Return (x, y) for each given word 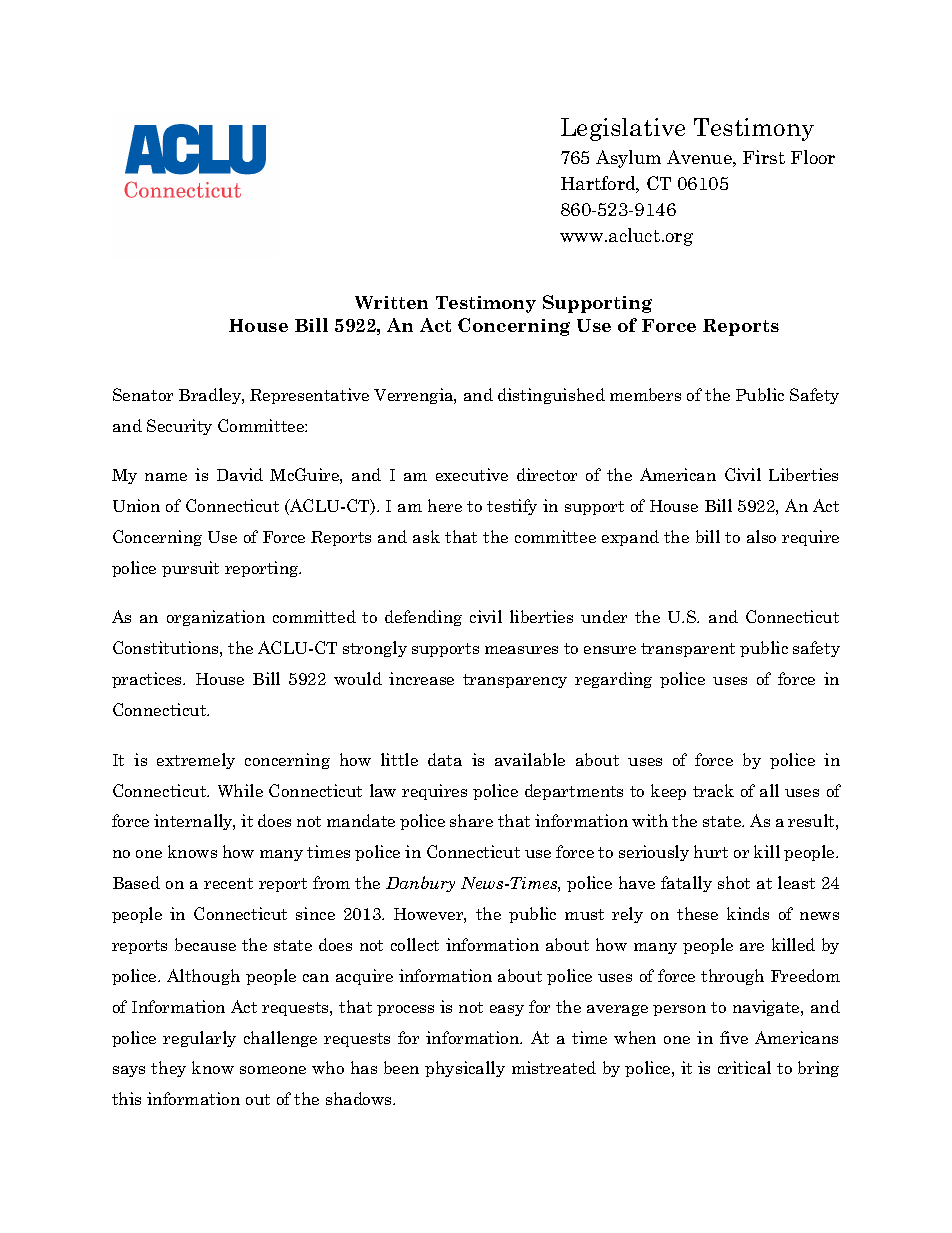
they (168, 1069)
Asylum (628, 159)
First (764, 157)
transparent (688, 650)
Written (391, 302)
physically (465, 1069)
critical (744, 1067)
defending (423, 618)
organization (216, 618)
